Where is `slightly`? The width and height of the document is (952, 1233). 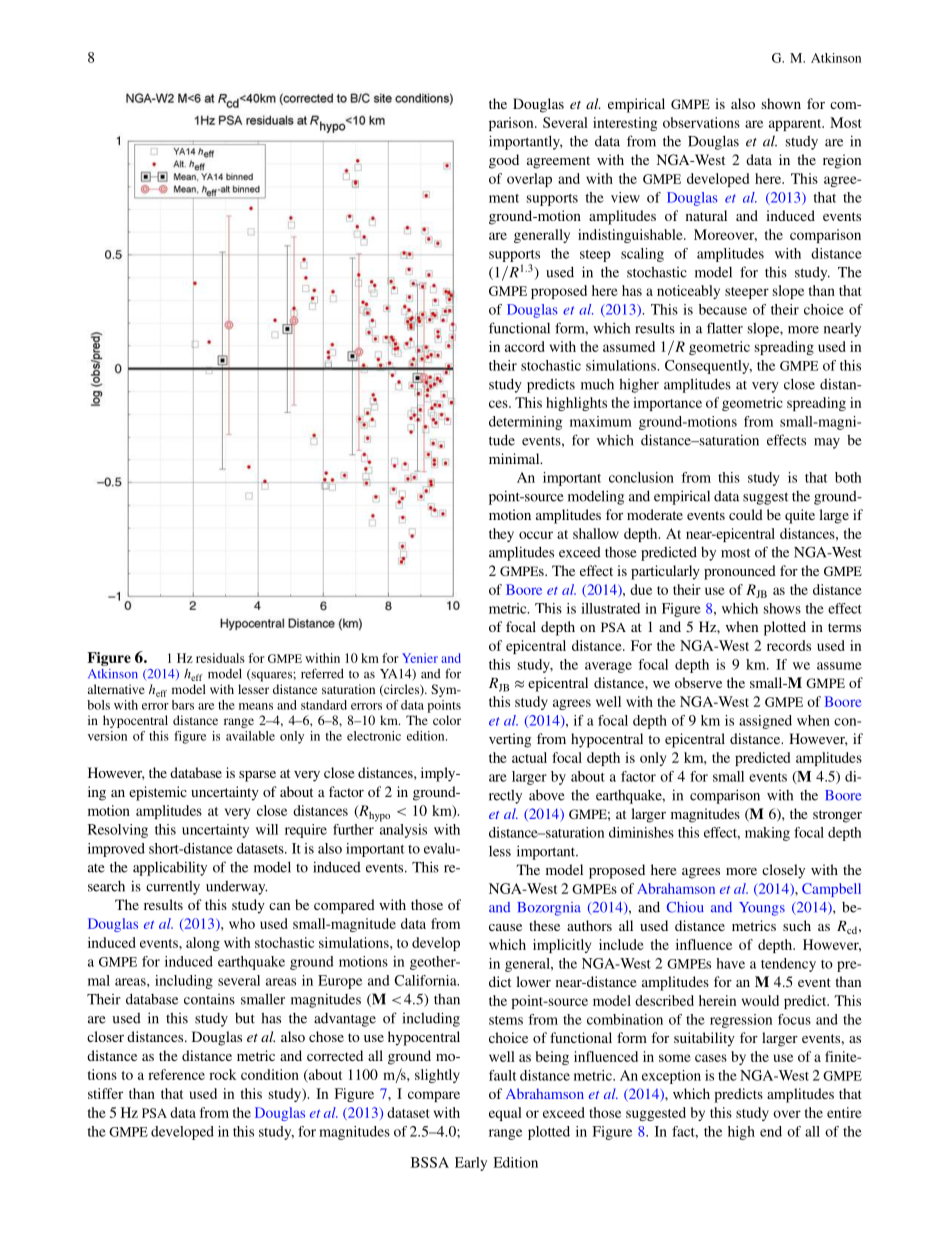
slightly is located at coordinates (437, 1076).
